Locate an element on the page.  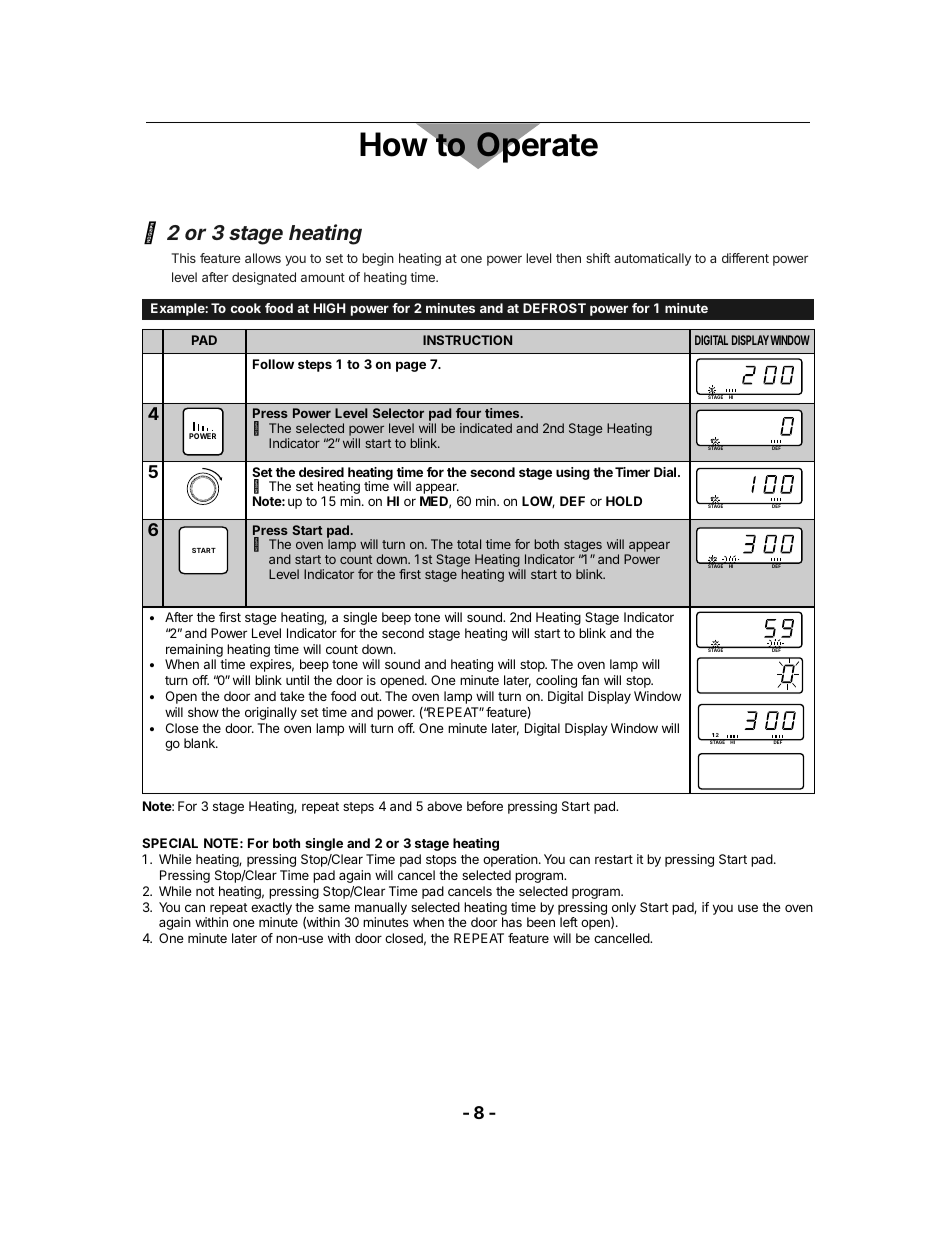
desired is located at coordinates (321, 472).
